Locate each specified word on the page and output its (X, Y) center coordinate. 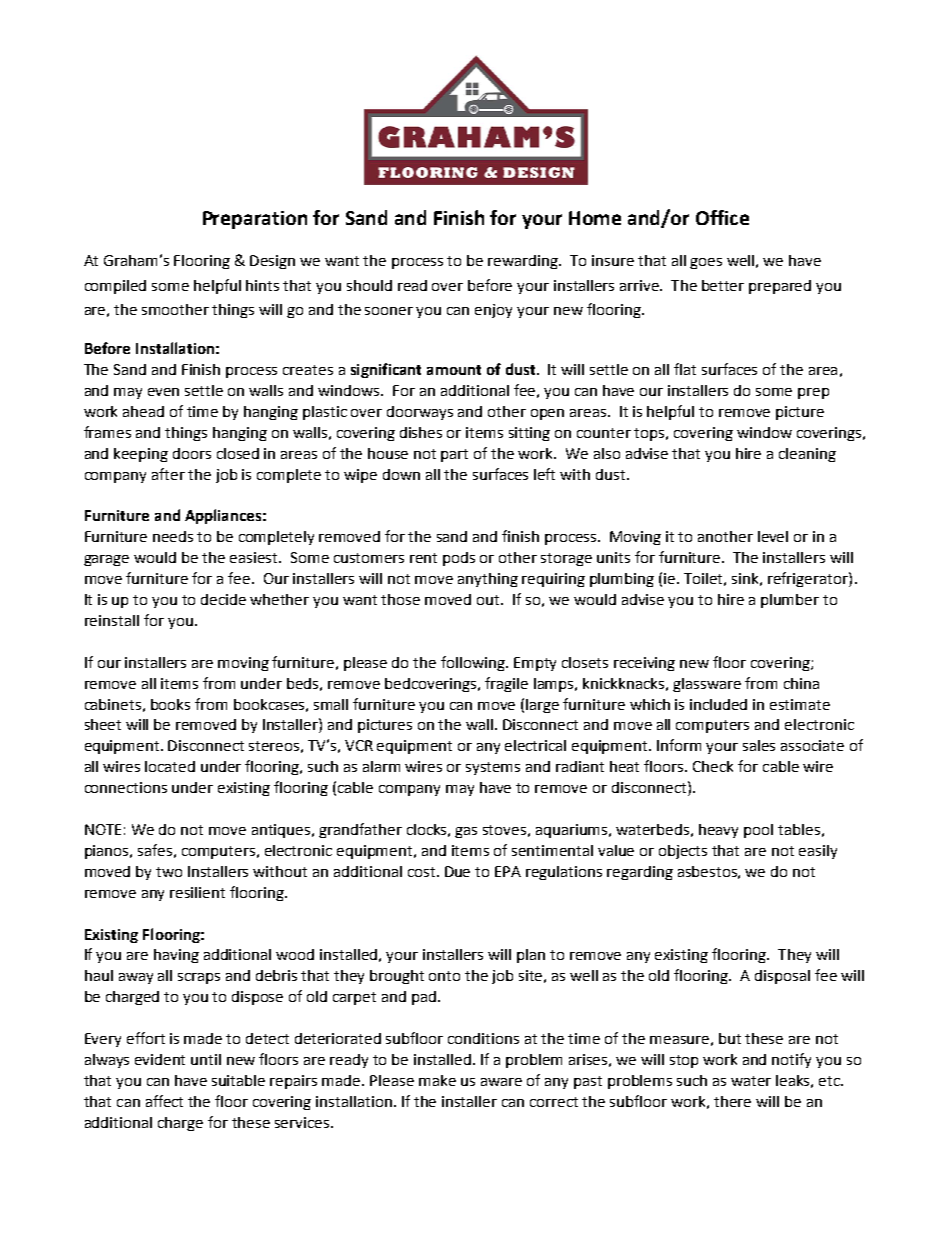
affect (164, 1101)
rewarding (524, 262)
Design (272, 262)
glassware (707, 685)
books (170, 704)
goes (706, 263)
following (474, 663)
